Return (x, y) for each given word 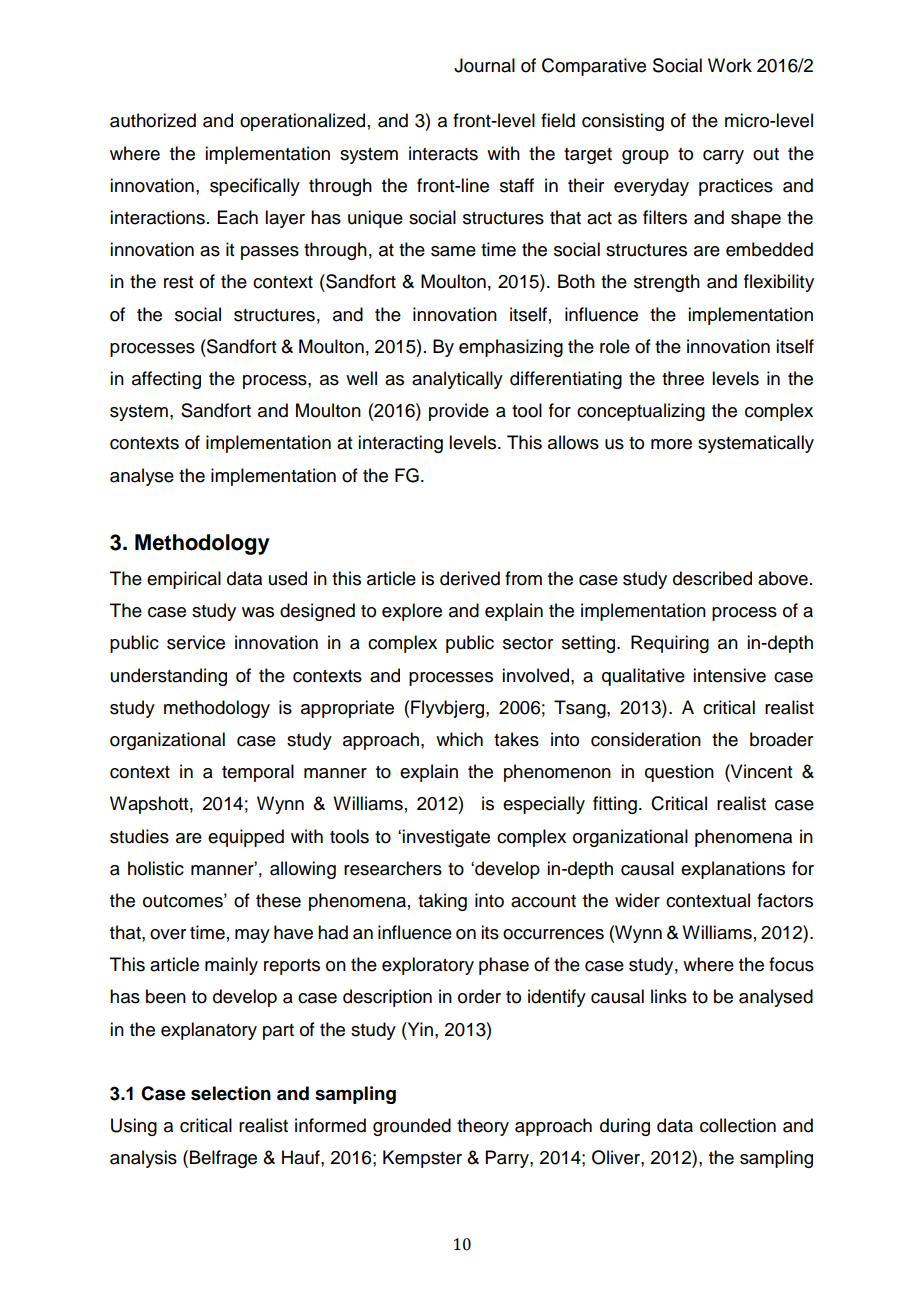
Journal (484, 65)
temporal (258, 773)
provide (459, 412)
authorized (153, 120)
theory (483, 1127)
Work (730, 65)
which (459, 739)
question (679, 773)
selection (231, 1093)
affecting (166, 380)
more (671, 444)
